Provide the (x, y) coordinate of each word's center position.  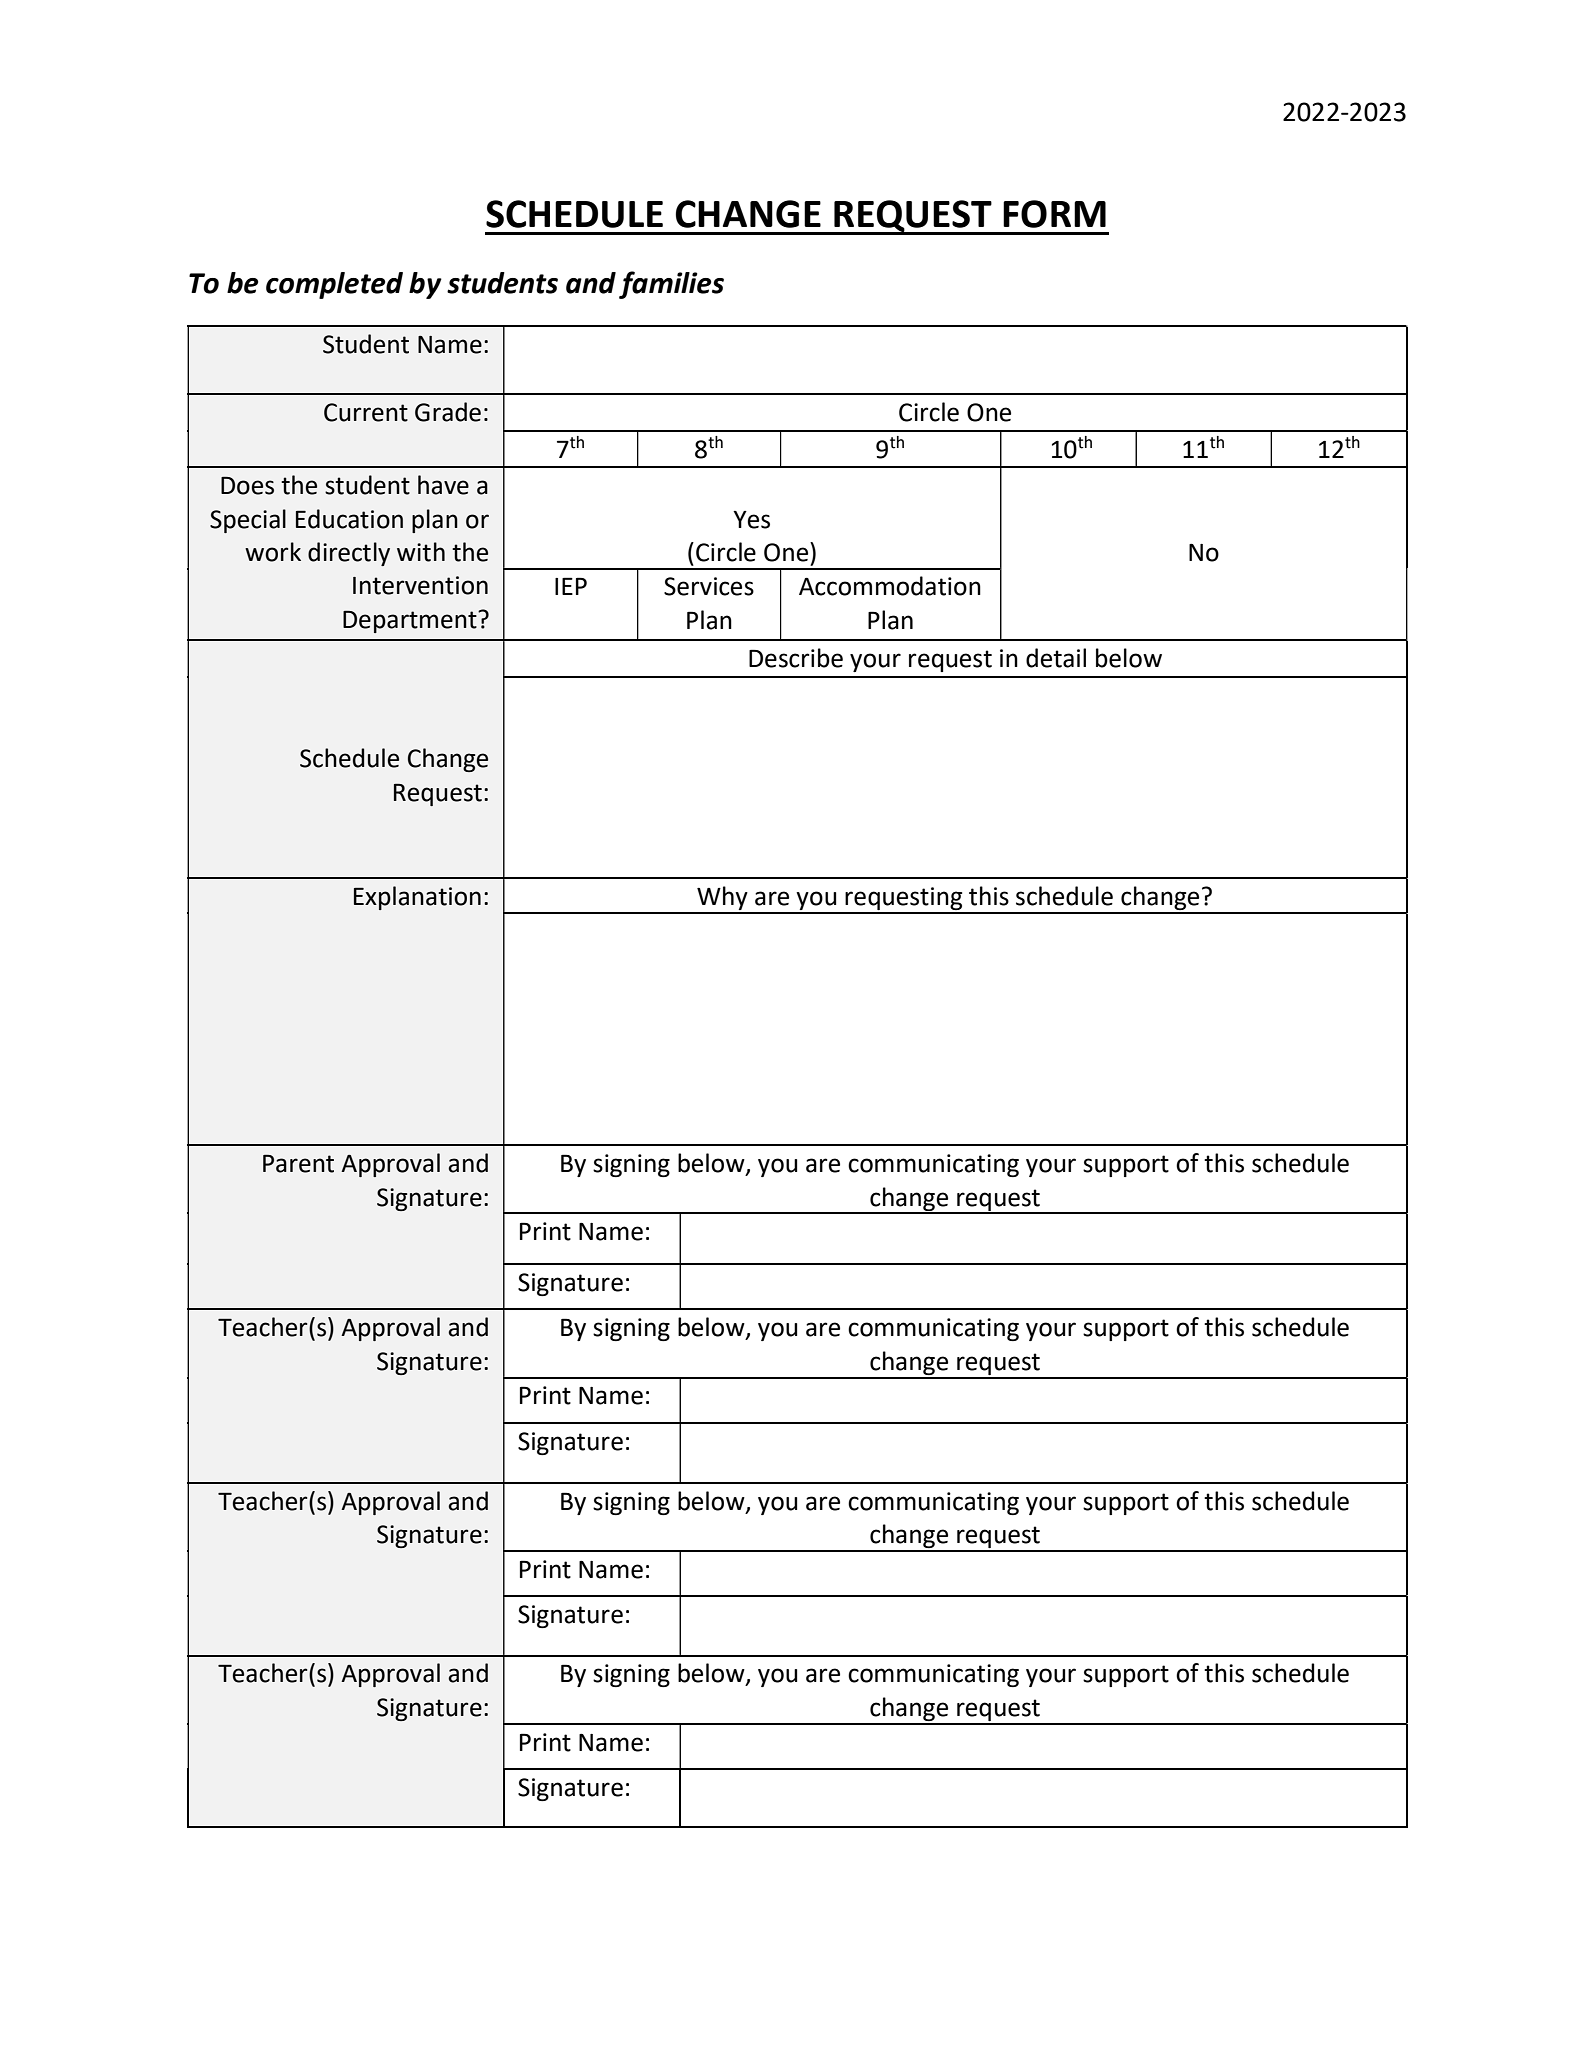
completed (334, 285)
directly (349, 554)
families (671, 285)
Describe (796, 658)
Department (411, 621)
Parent (298, 1163)
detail (1056, 658)
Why (722, 899)
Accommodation (890, 586)
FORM (1054, 214)
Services (709, 586)
